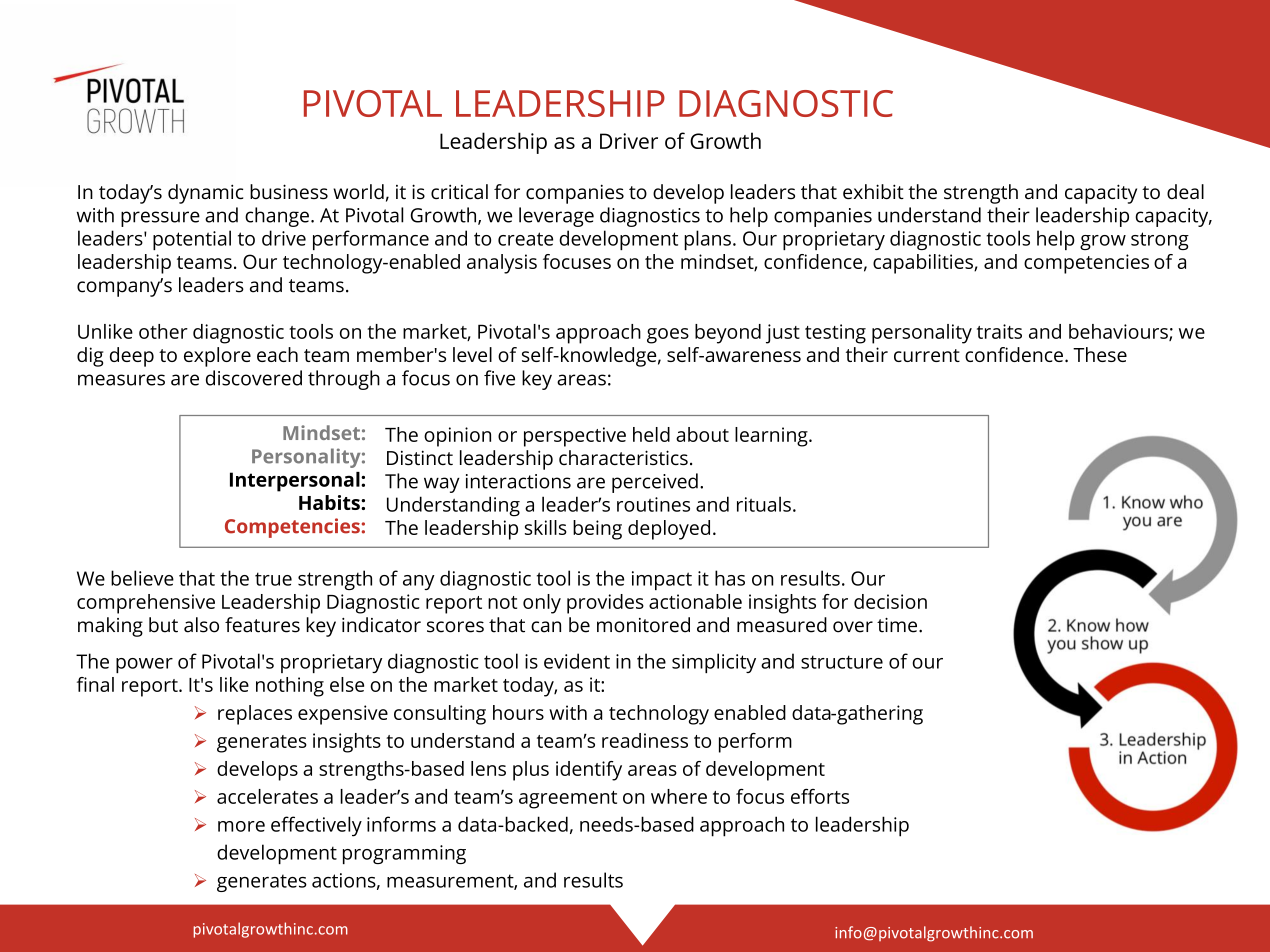  I want to click on leverage, so click(556, 217).
